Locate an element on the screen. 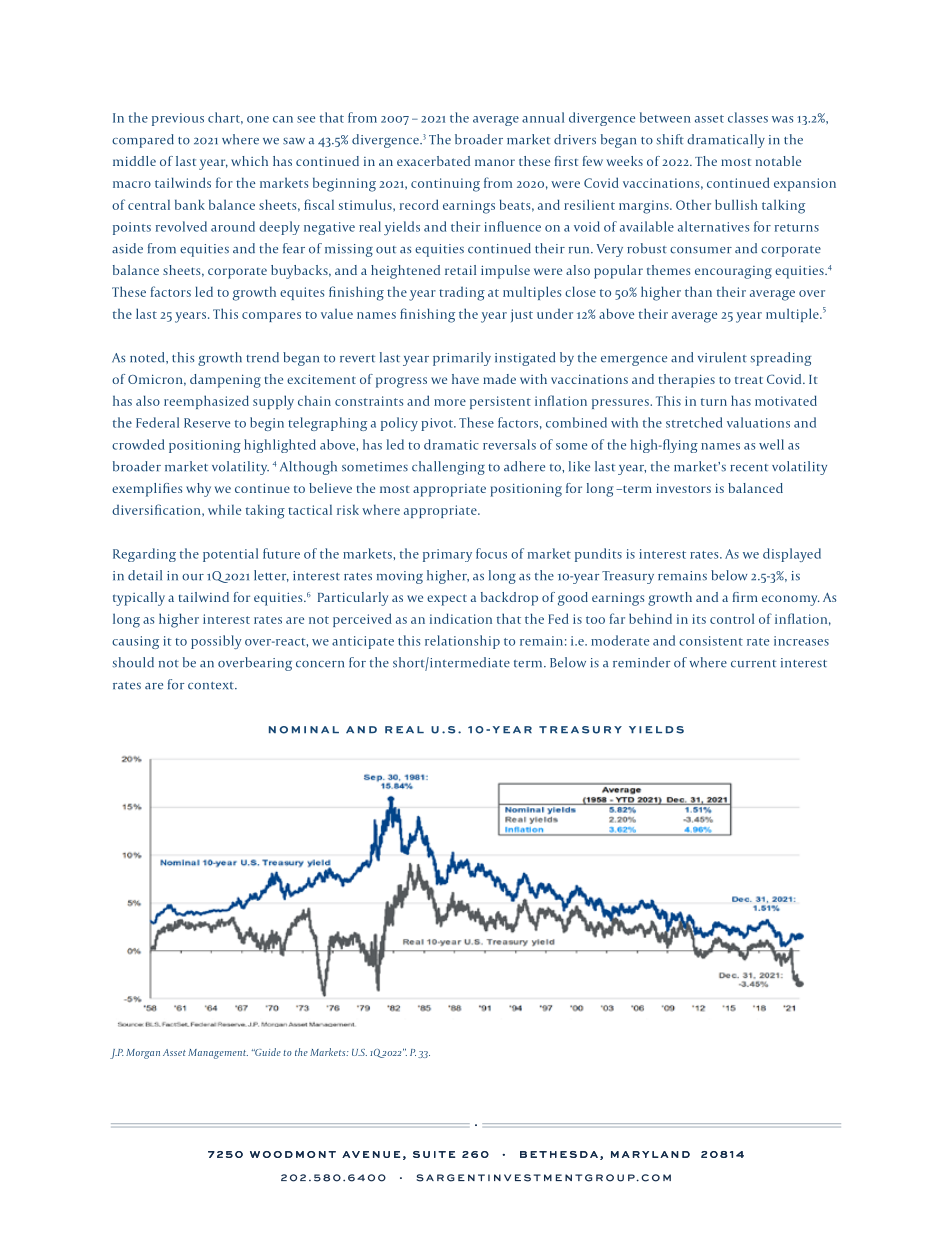 This screenshot has height=1233, width=952. well is located at coordinates (771, 444).
